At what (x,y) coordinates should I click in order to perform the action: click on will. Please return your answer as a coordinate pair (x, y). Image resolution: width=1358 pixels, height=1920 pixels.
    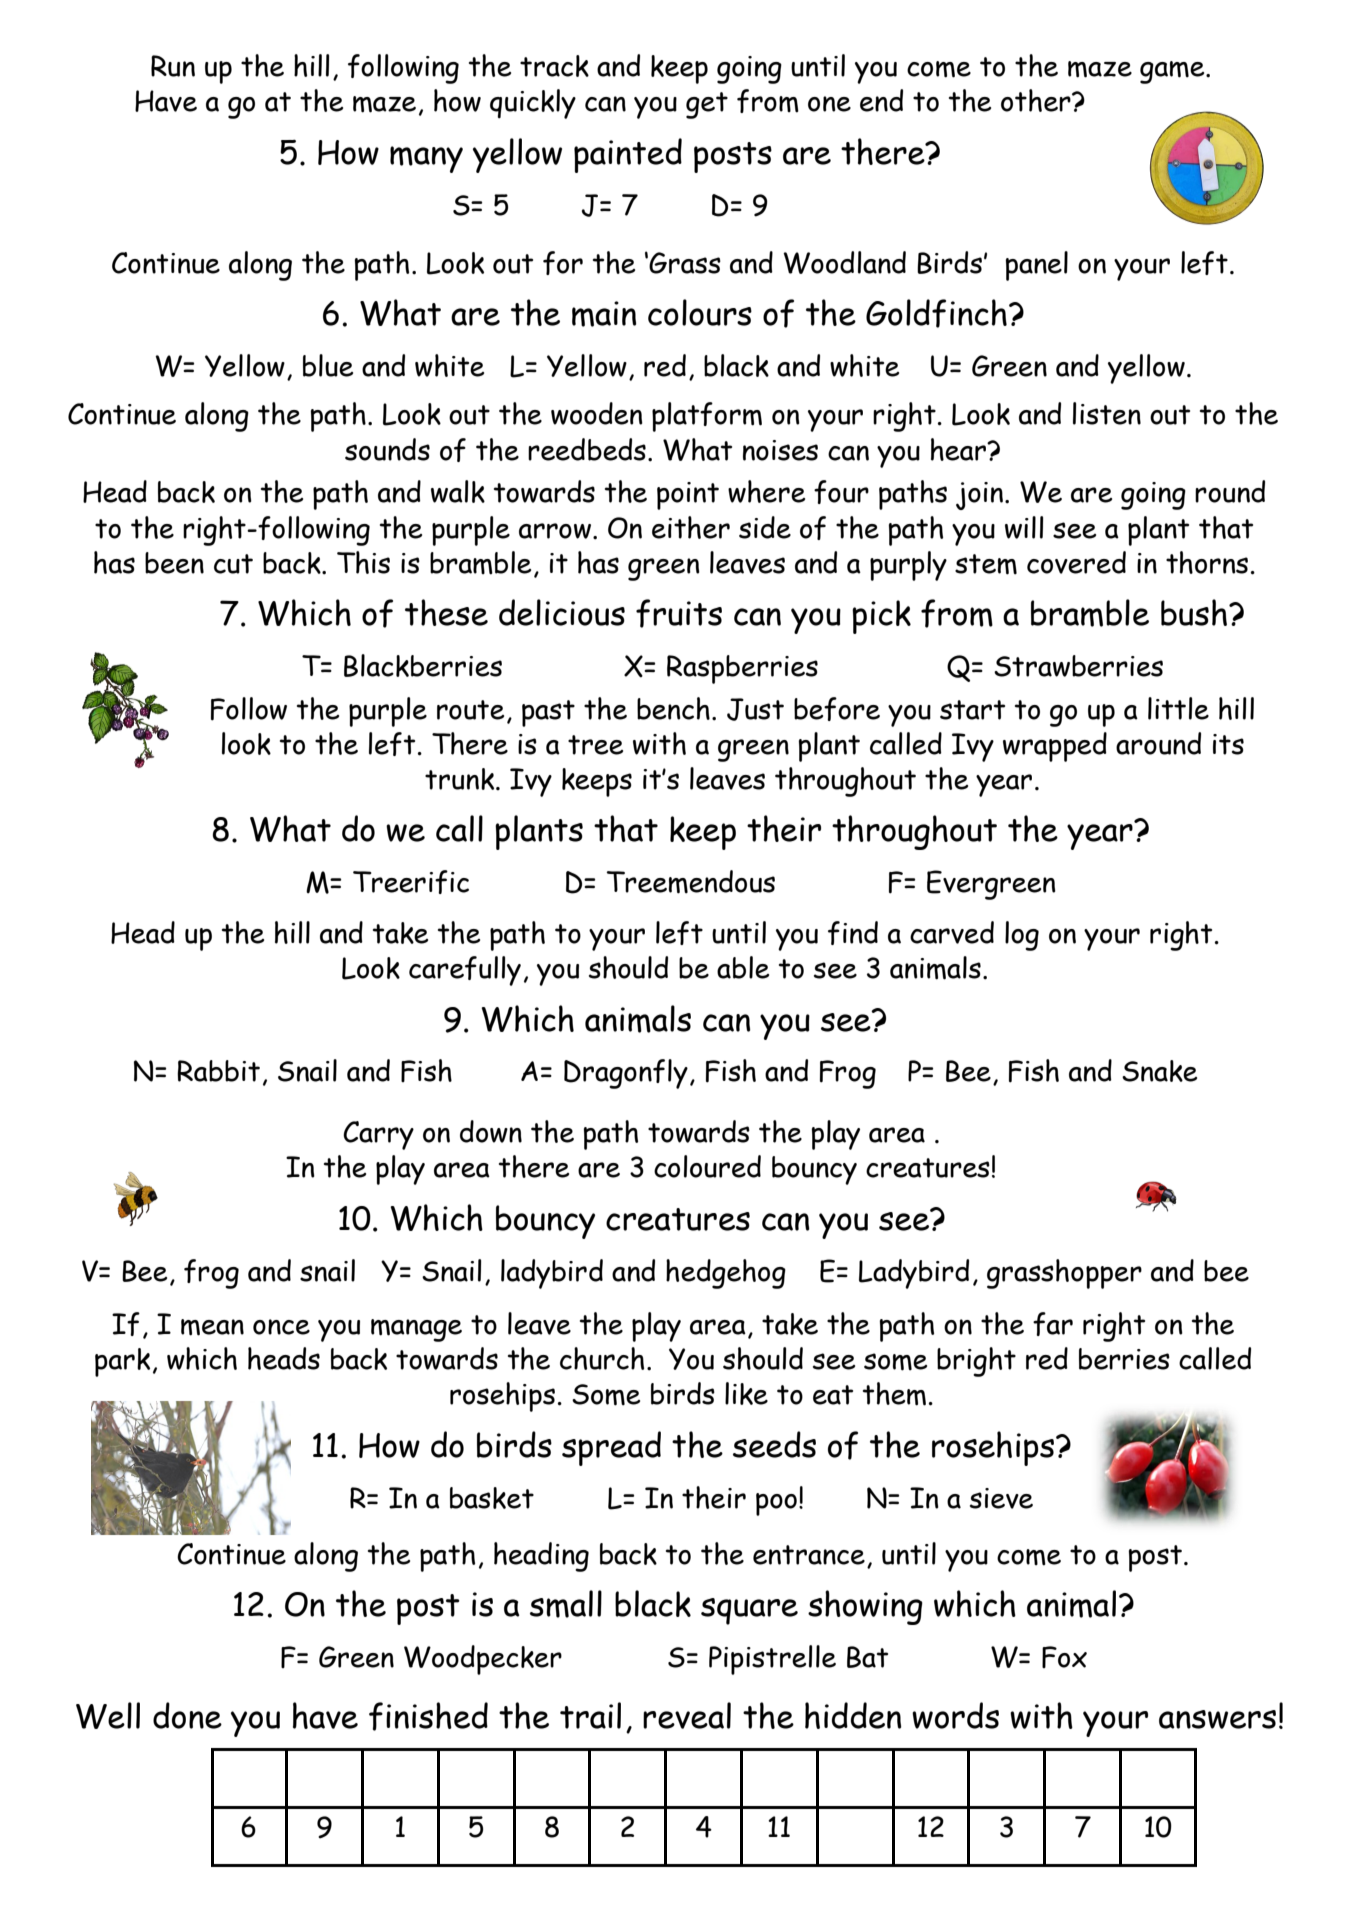
    Looking at the image, I should click on (1024, 527).
